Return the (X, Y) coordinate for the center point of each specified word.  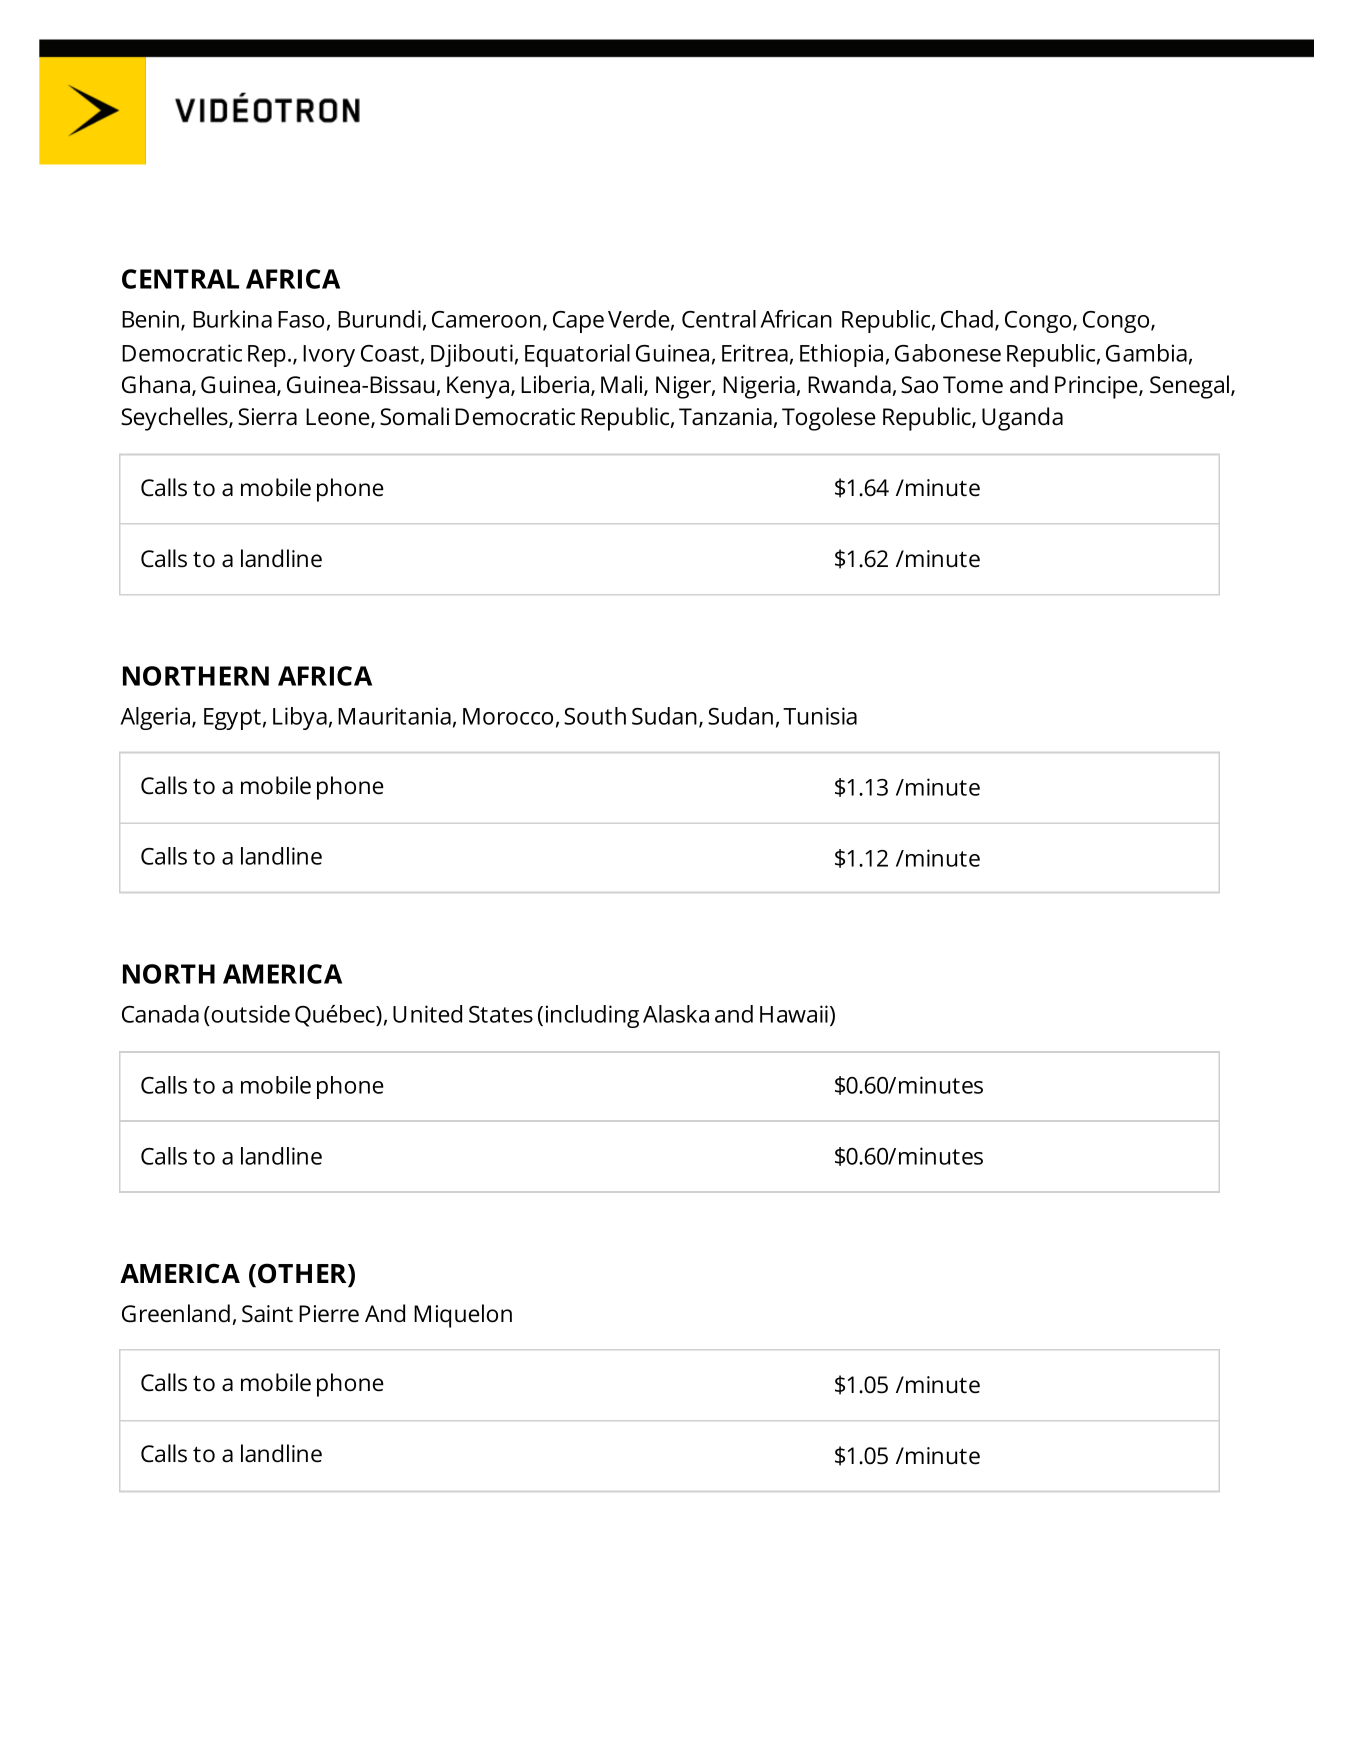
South (595, 716)
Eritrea (755, 353)
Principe (1097, 387)
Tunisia (820, 716)
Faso (301, 319)
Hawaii (794, 1014)
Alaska (676, 1014)
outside (250, 1014)
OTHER (303, 1273)
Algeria (155, 718)
